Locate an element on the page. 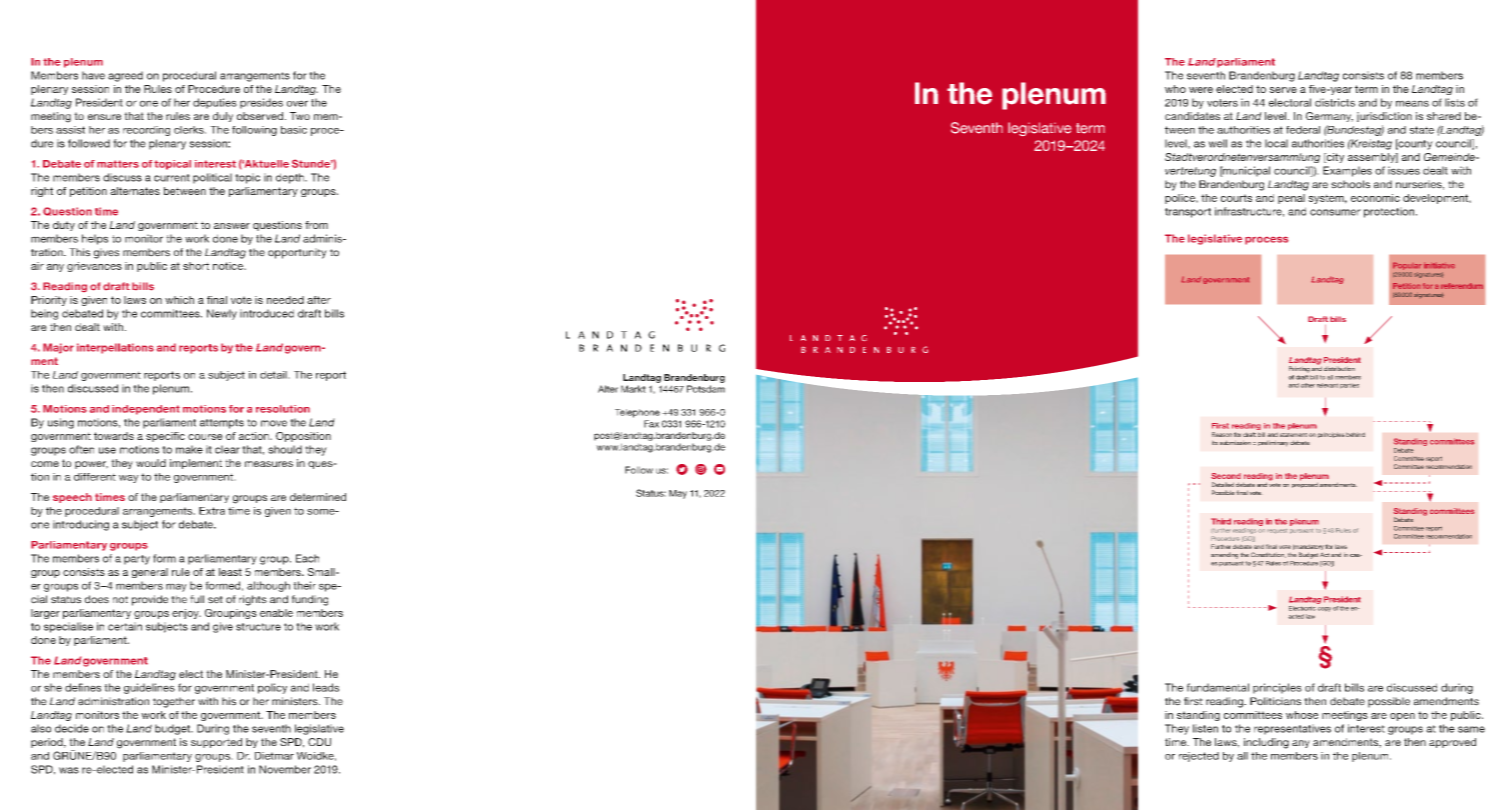 The height and width of the document is (810, 1512). copy is located at coordinates (1324, 609).
